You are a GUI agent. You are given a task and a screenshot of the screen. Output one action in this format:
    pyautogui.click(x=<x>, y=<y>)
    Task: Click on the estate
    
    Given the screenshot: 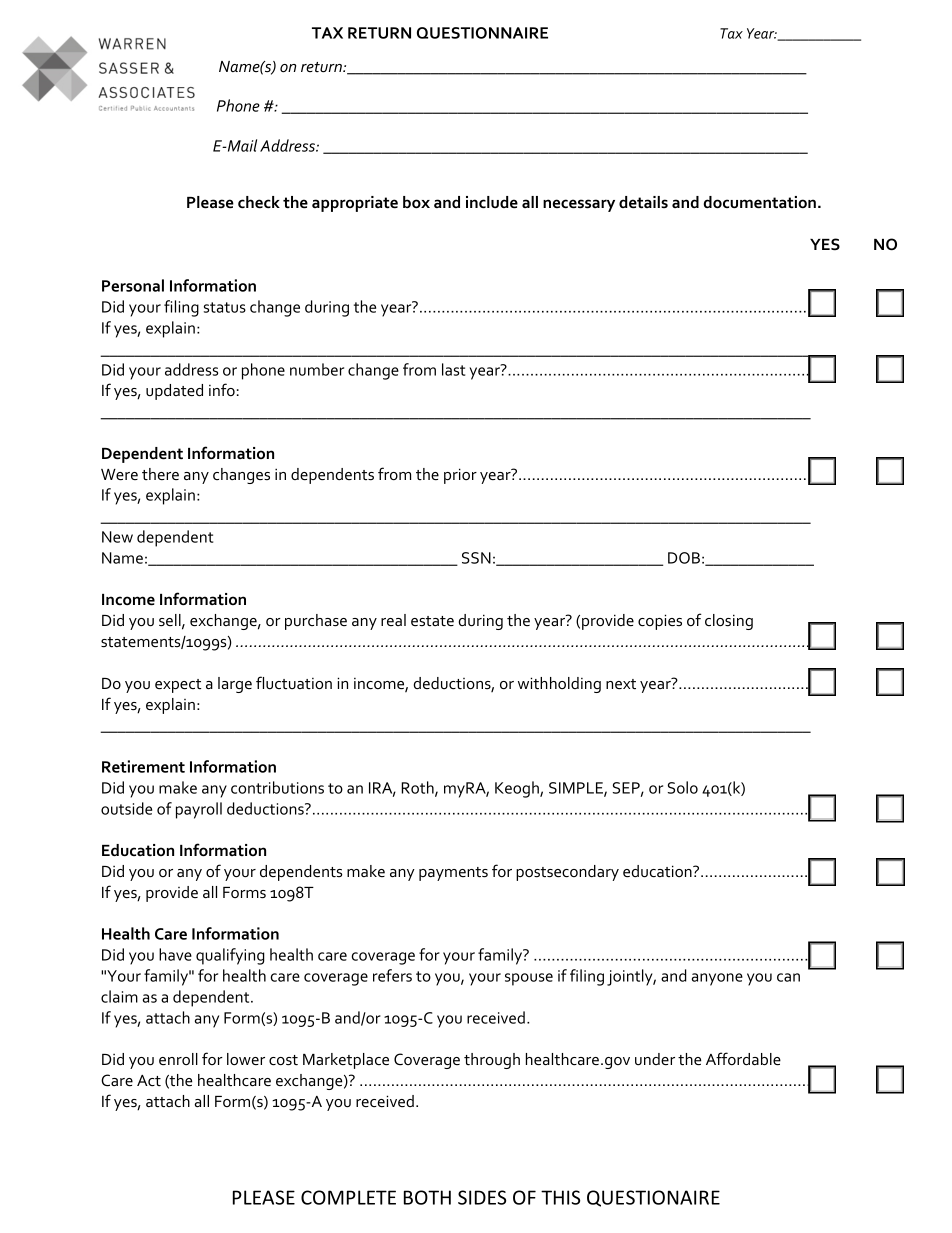 What is the action you would take?
    pyautogui.click(x=432, y=621)
